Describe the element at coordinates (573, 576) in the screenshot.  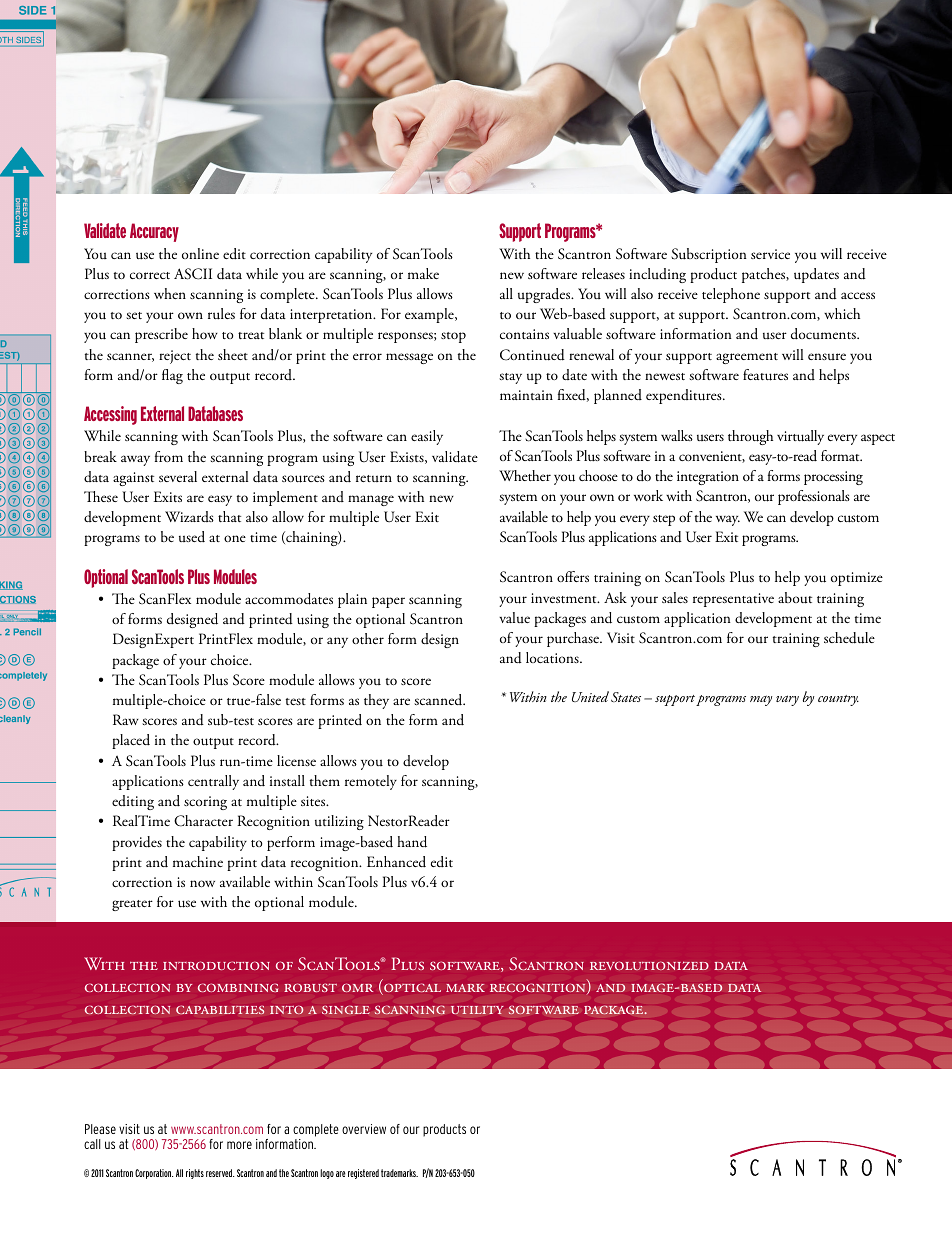
I see `offers` at that location.
